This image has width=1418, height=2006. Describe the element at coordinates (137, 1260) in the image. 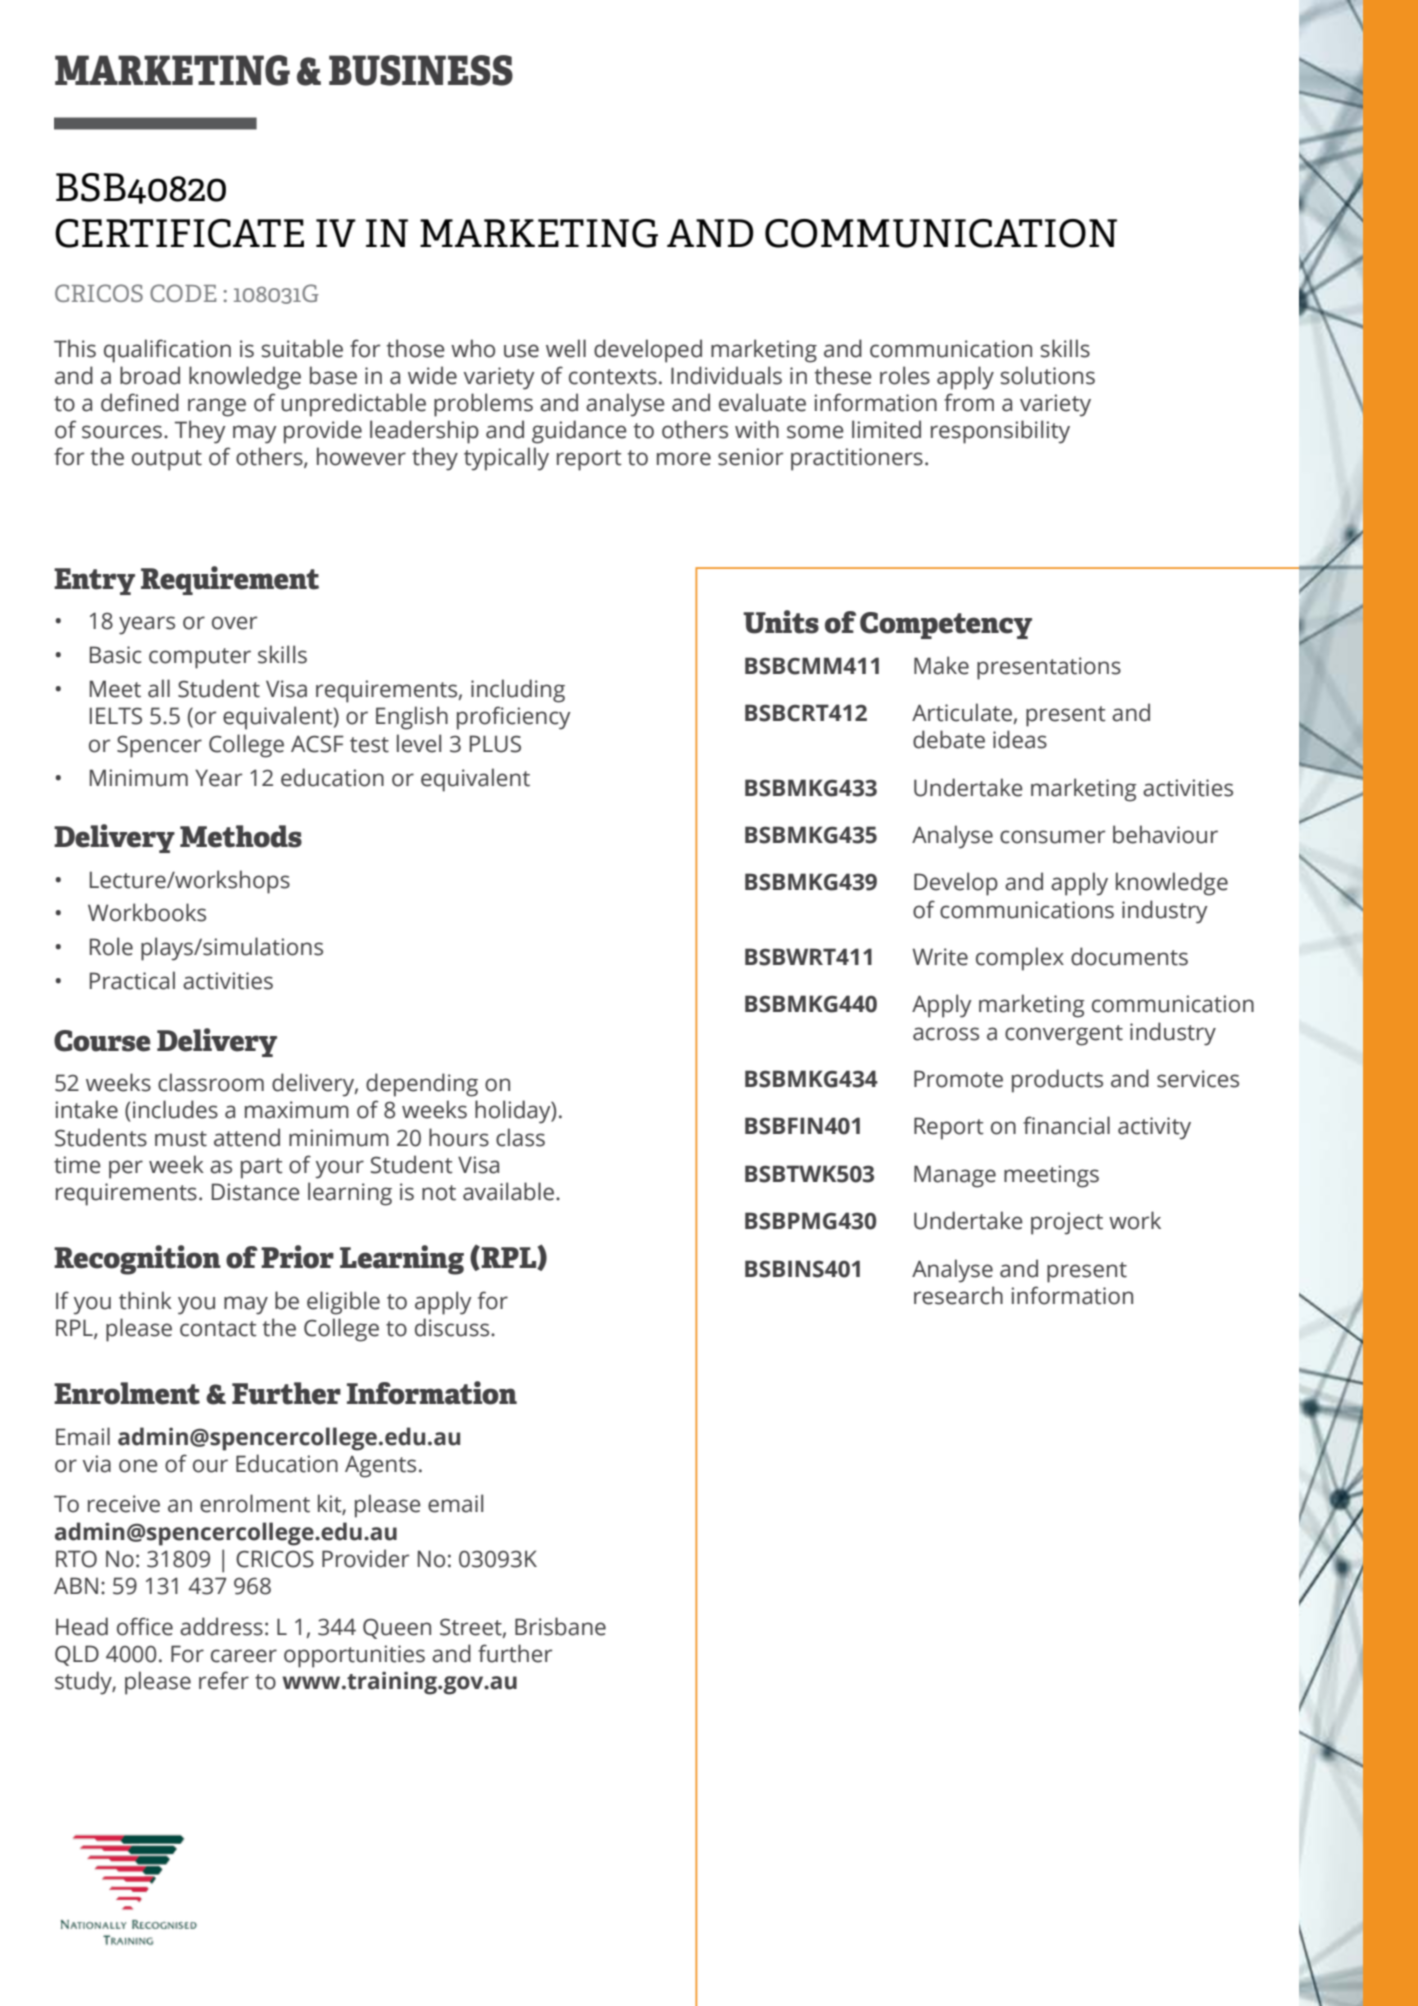

I see `Recognition` at that location.
